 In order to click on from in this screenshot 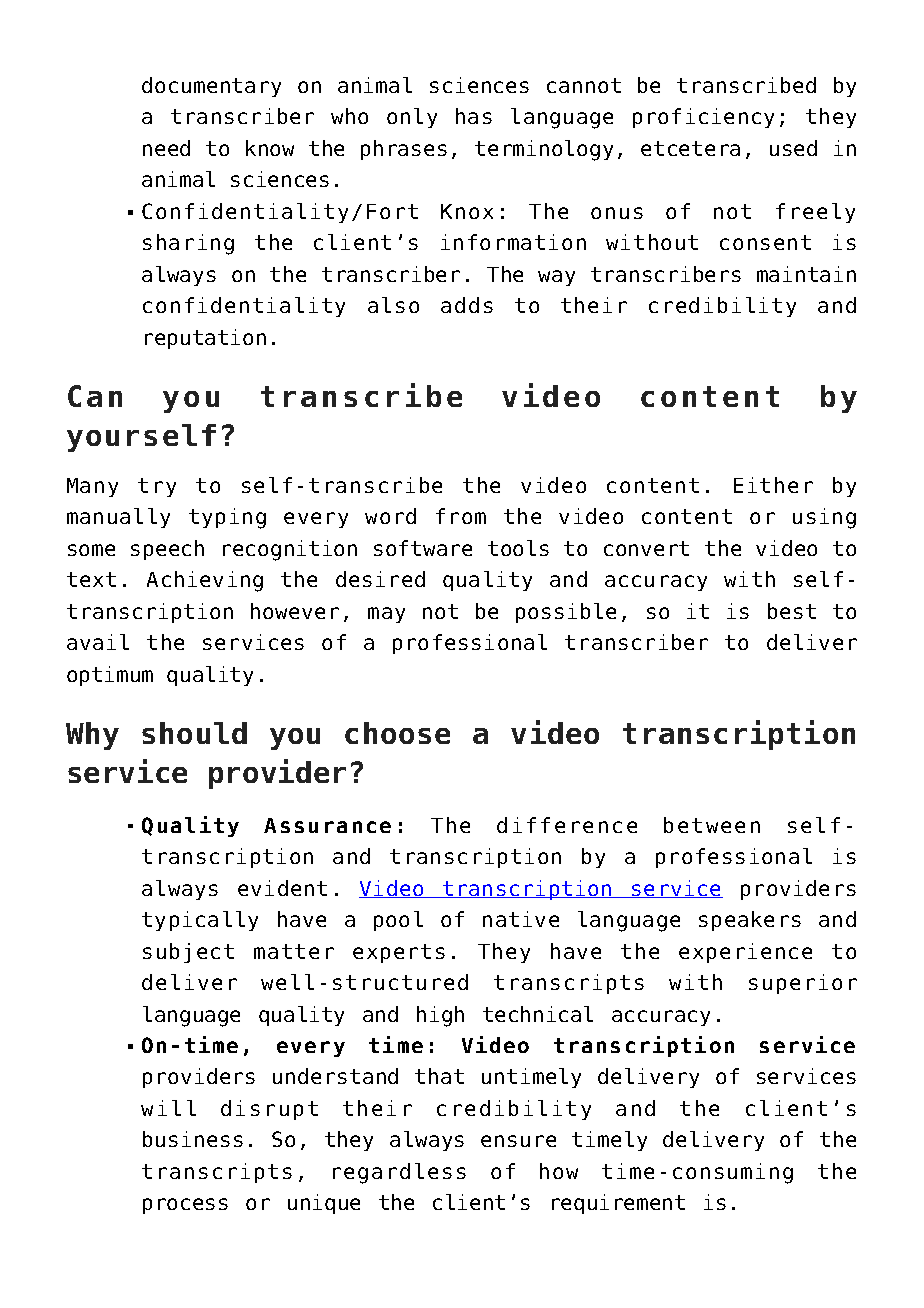, I will do `click(461, 516)`.
